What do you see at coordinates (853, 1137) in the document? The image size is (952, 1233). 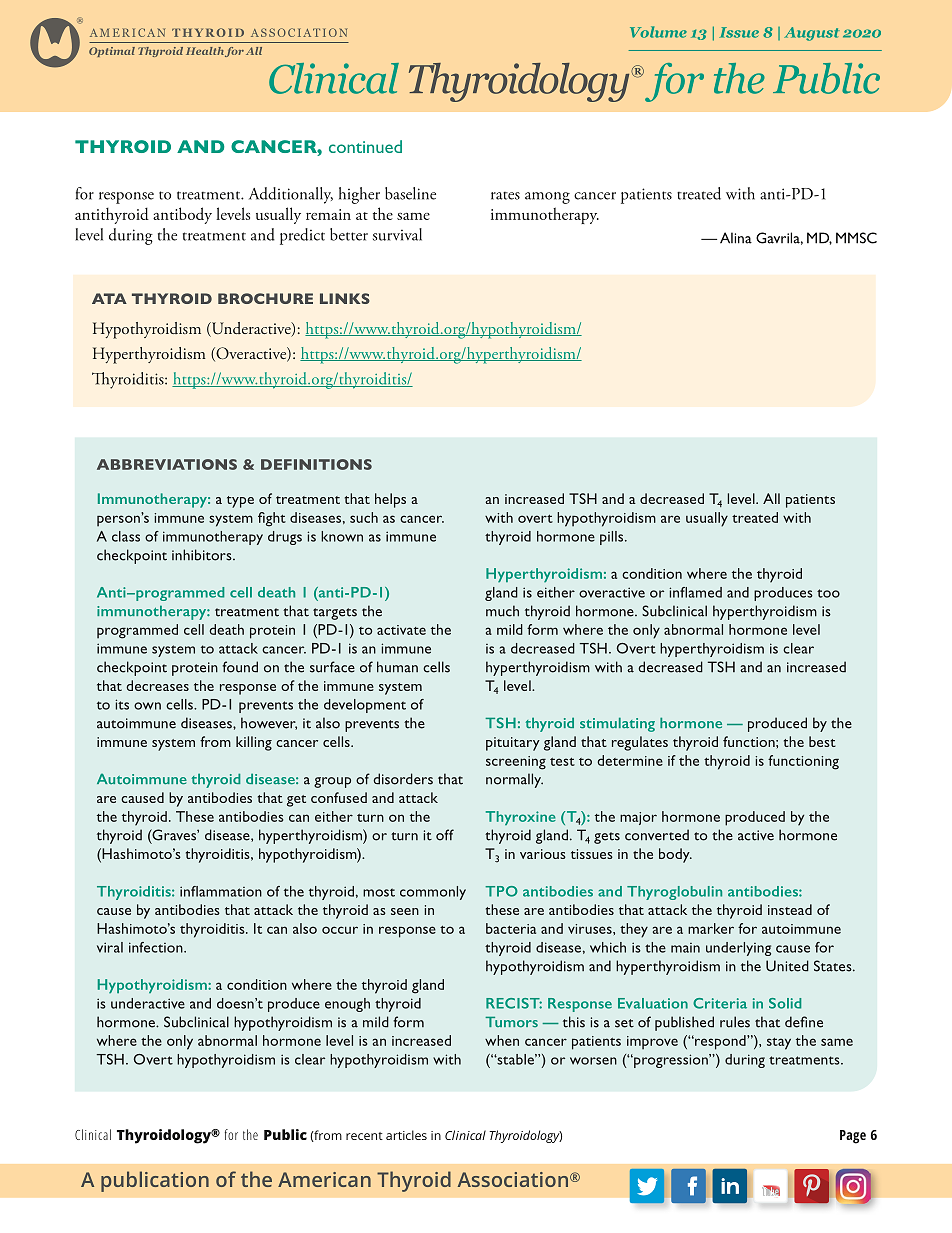 I see `Page` at bounding box center [853, 1137].
